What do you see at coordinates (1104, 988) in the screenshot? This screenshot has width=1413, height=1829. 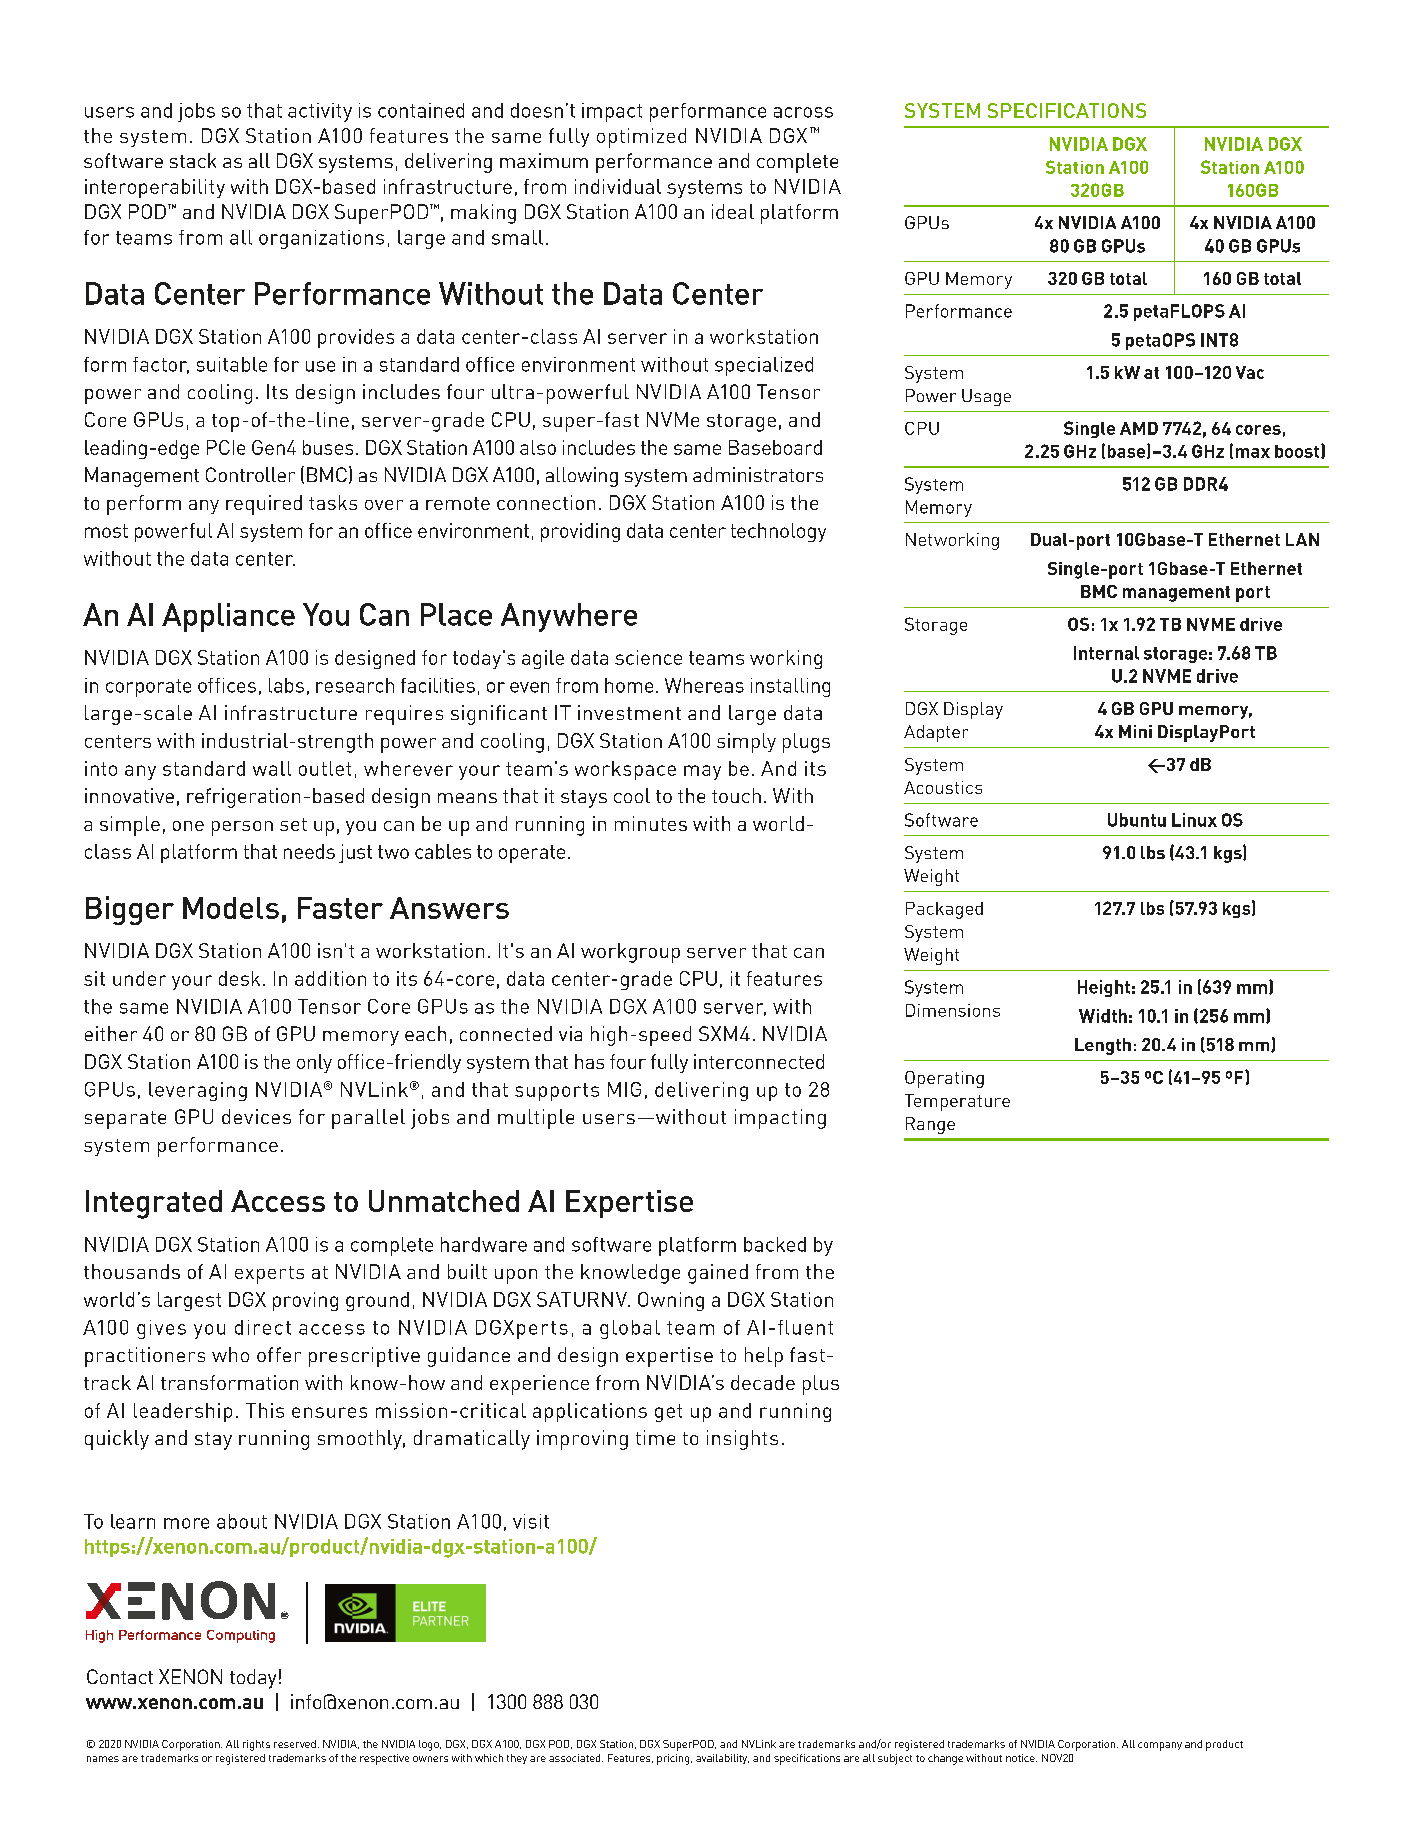 I see `Height` at bounding box center [1104, 988].
